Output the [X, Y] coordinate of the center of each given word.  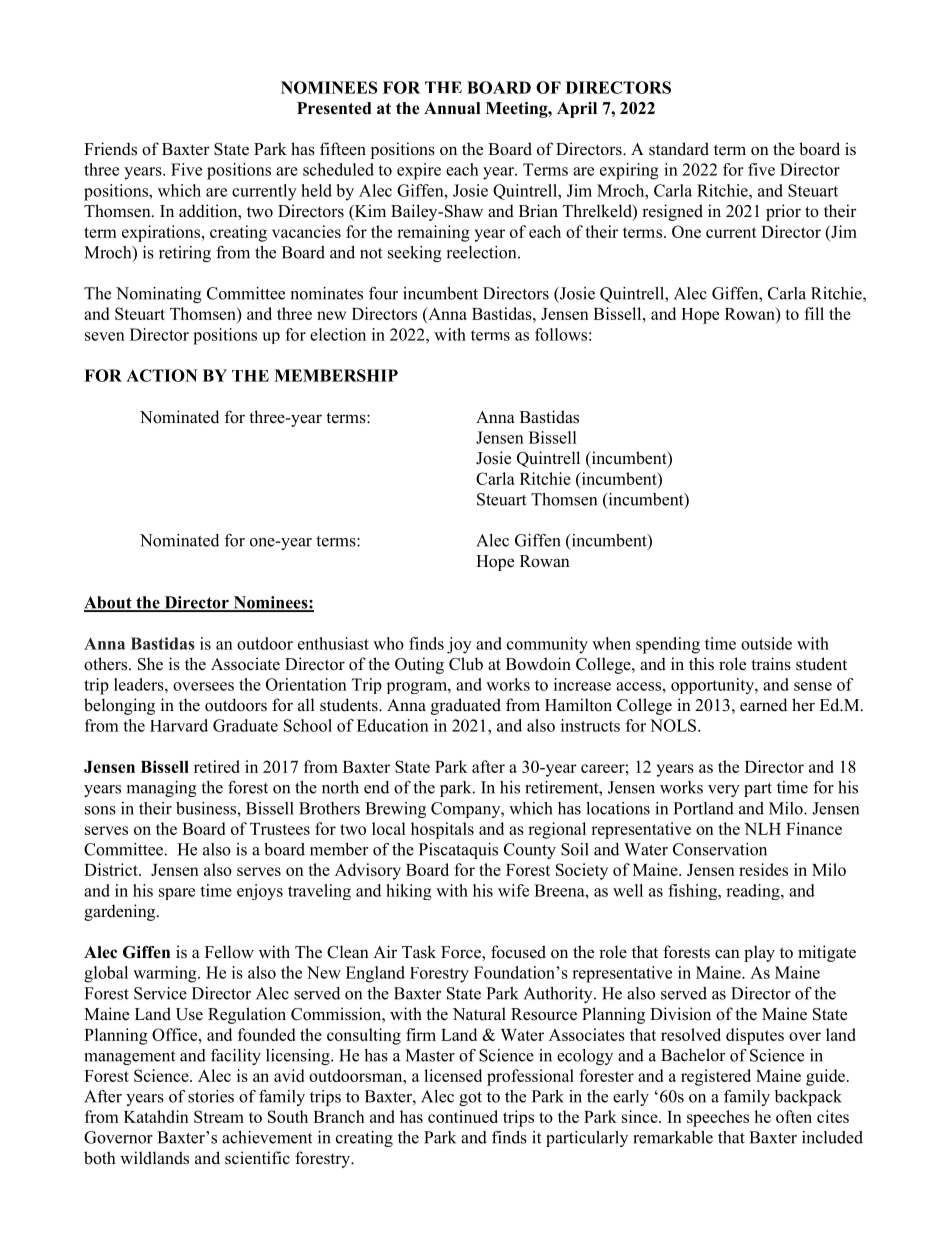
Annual [452, 108]
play [759, 953]
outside [766, 643]
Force [462, 953]
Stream [219, 1116]
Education [393, 725]
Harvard [179, 725]
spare [177, 894]
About [109, 603]
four [383, 293]
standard [679, 149]
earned [763, 705]
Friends [110, 149]
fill [814, 313]
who [388, 643]
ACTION [161, 375]
